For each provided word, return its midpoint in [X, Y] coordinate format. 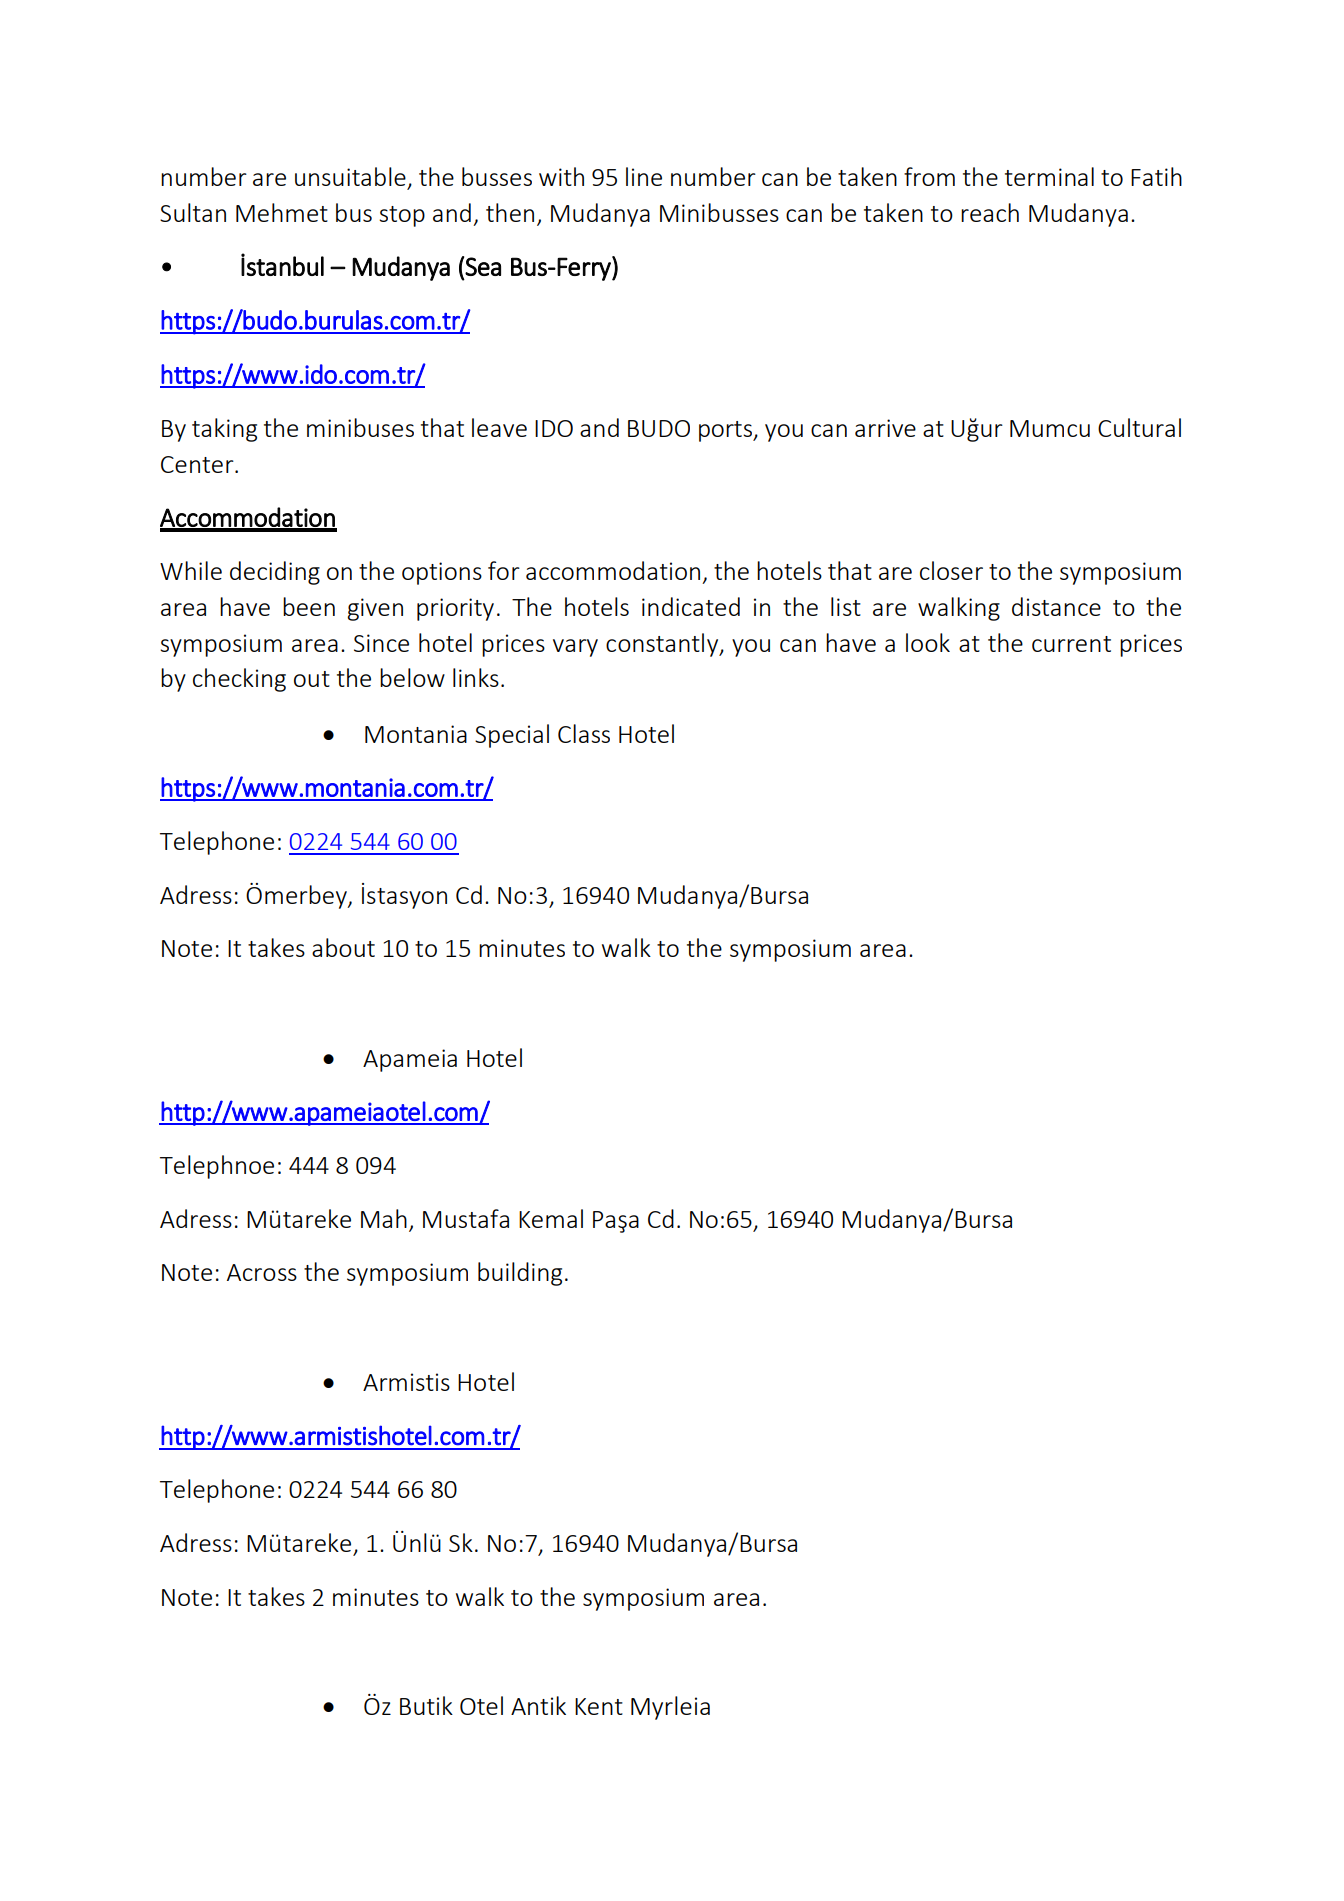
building [520, 1274]
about [343, 947]
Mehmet [282, 212]
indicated [691, 606]
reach [990, 212]
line [644, 176]
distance [1056, 606]
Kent [599, 1706]
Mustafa [466, 1218]
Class [584, 733]
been [309, 606]
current [1071, 644]
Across [262, 1272]
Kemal [551, 1218]
